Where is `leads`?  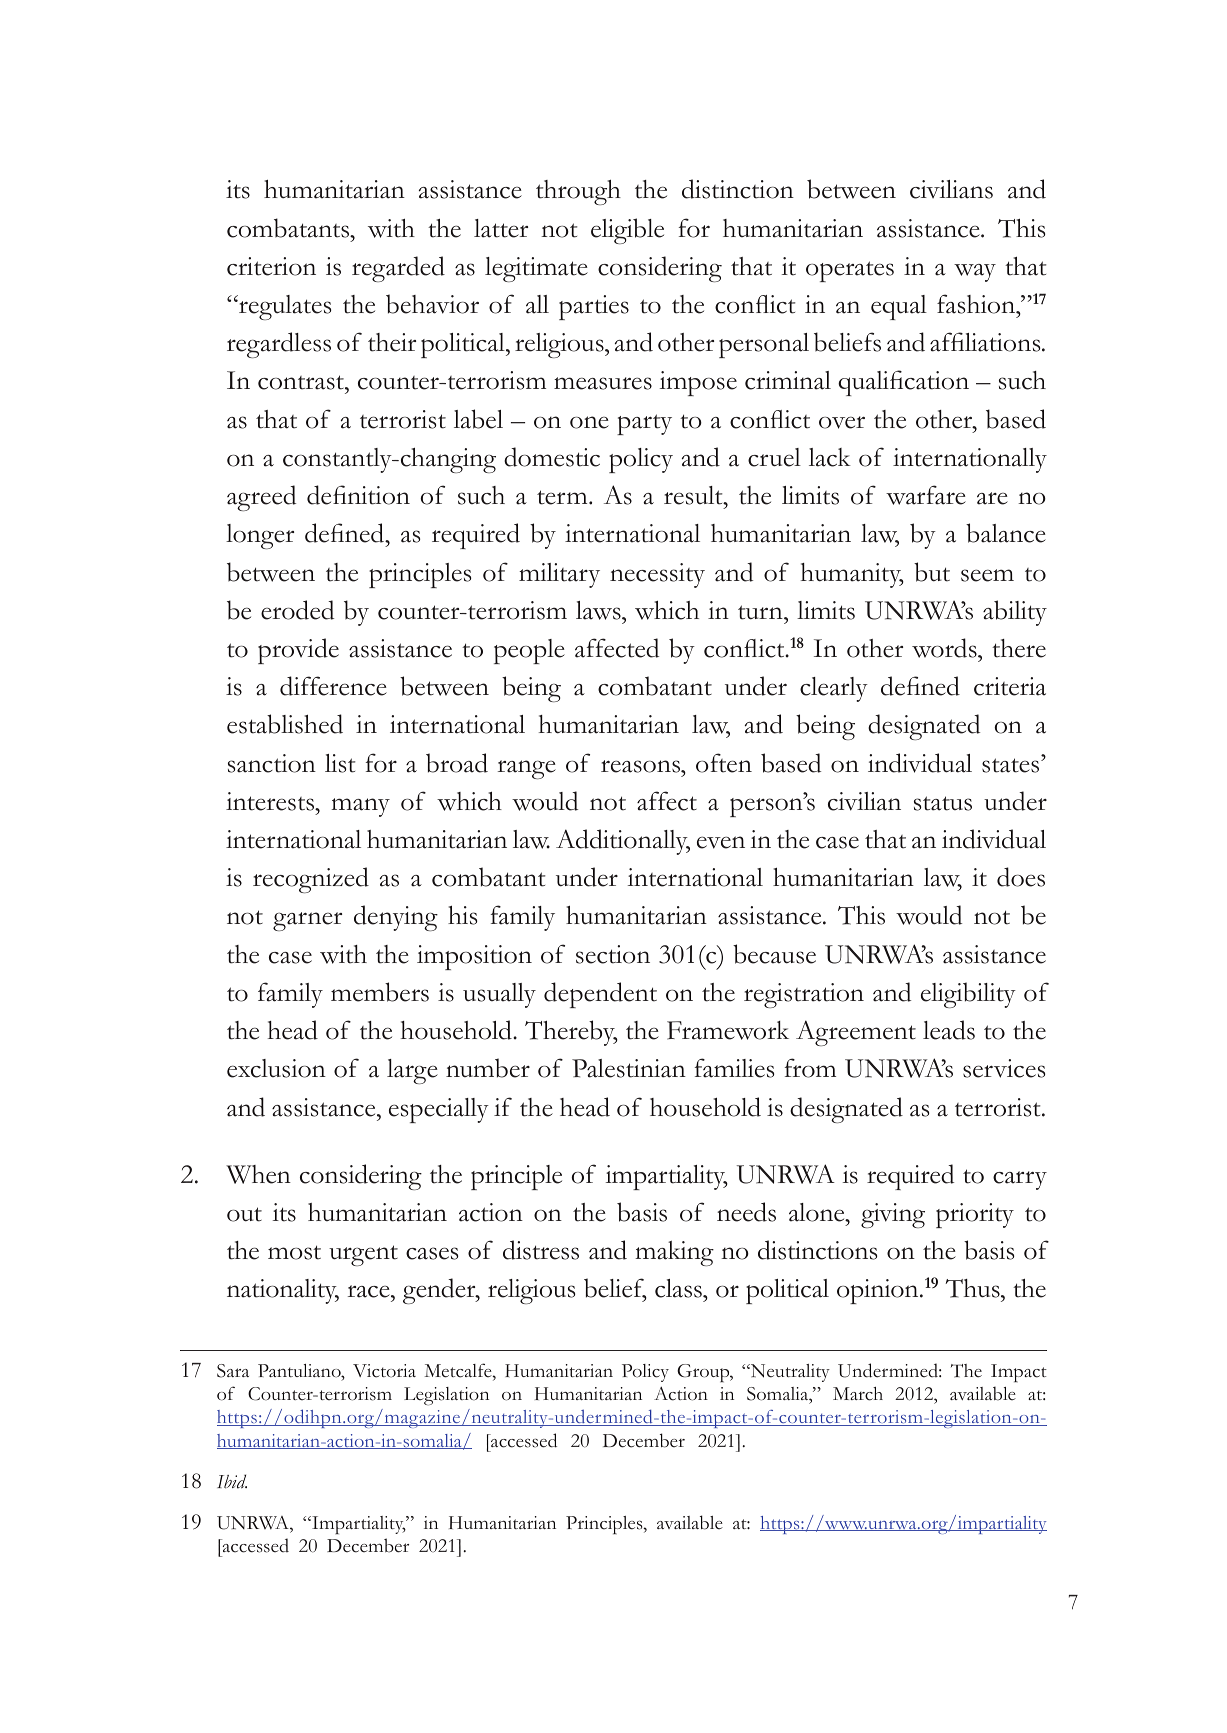
leads is located at coordinates (949, 1030).
